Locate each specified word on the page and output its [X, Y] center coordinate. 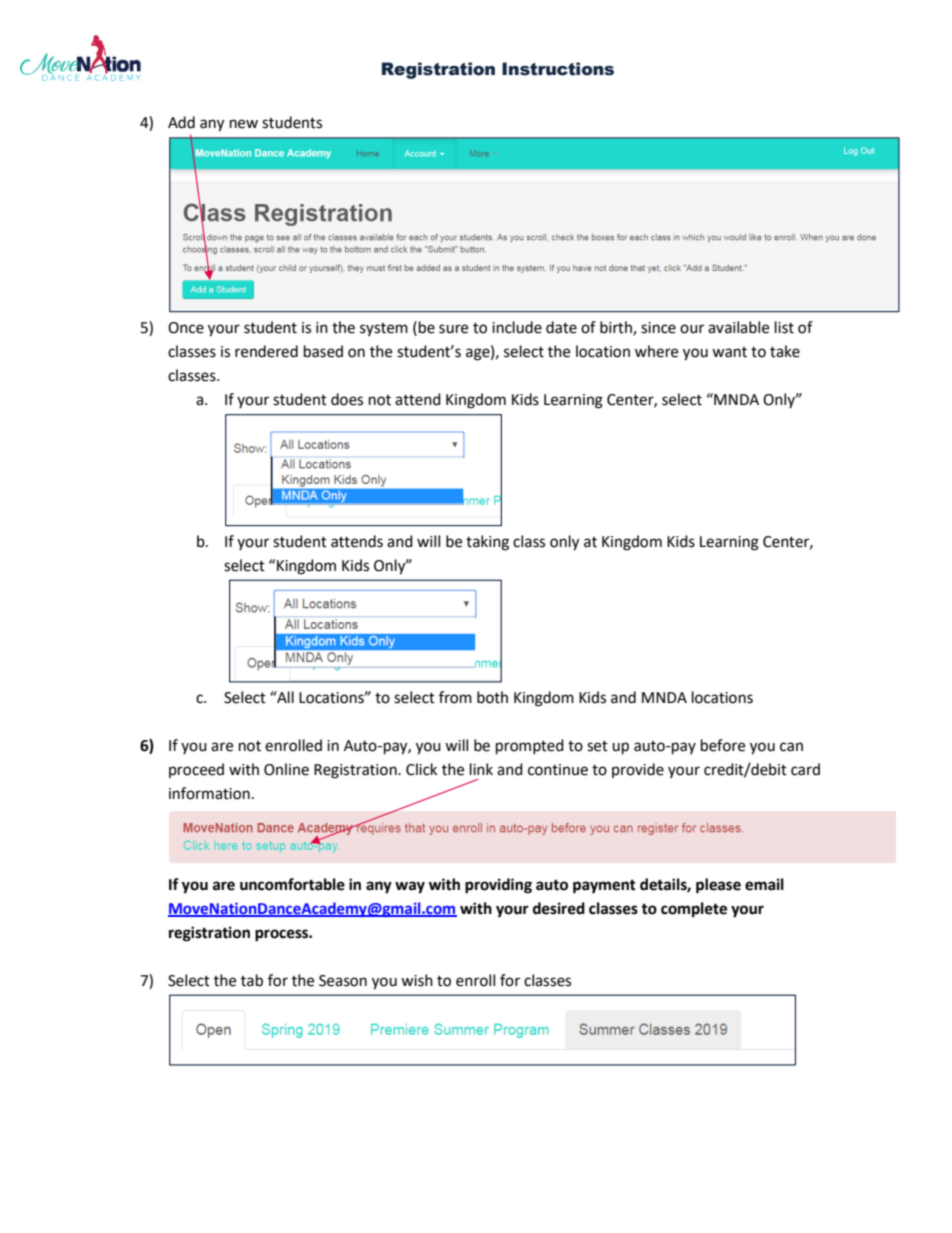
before [723, 745]
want [729, 352]
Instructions [558, 69]
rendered [266, 351]
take [785, 351]
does [347, 399]
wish [417, 980]
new [244, 124]
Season [343, 981]
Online [286, 769]
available [738, 327]
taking [487, 543]
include [517, 327]
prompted [530, 747]
